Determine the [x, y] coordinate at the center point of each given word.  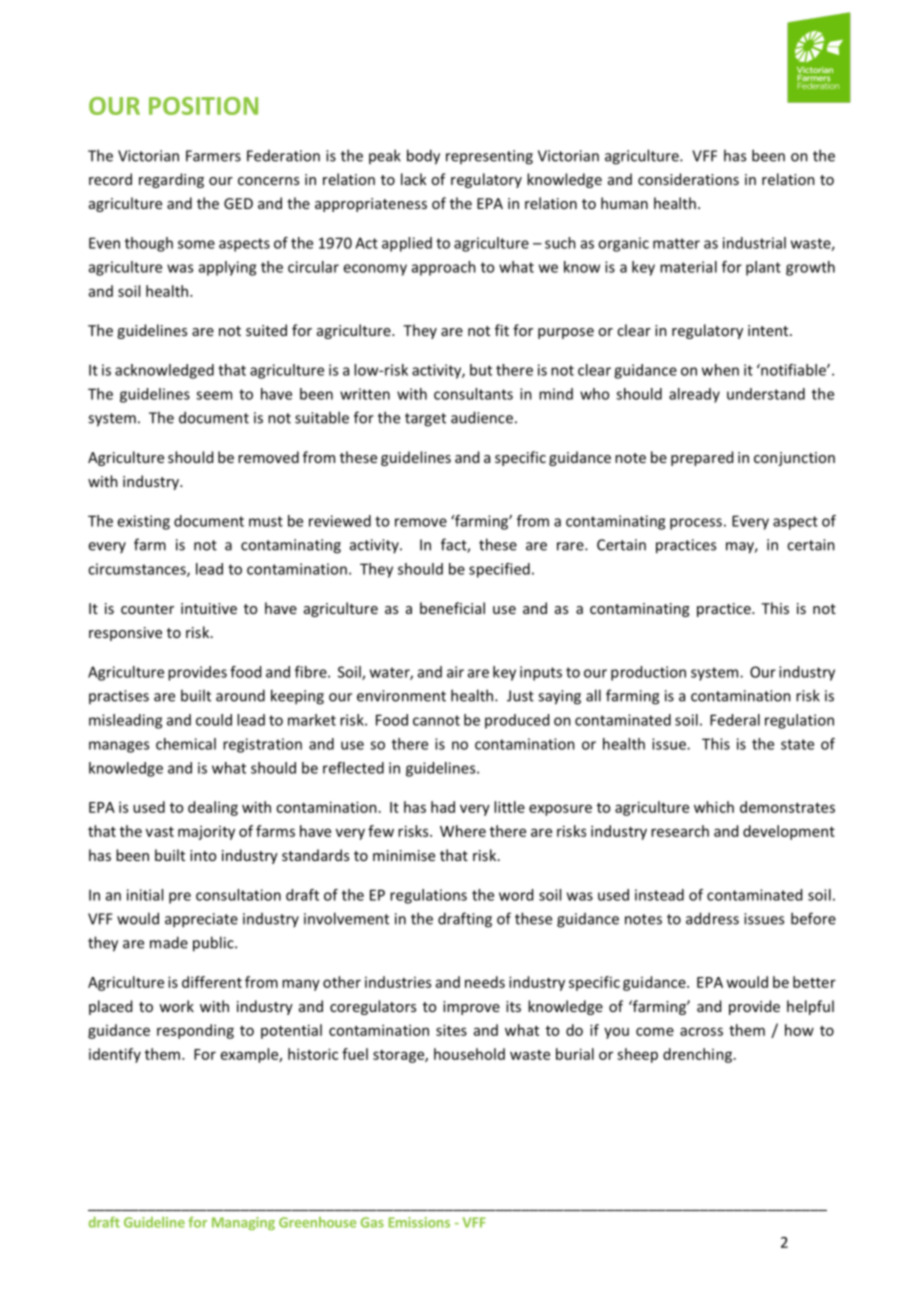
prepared [702, 458]
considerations [688, 179]
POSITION [203, 106]
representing [489, 157]
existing [143, 522]
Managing [243, 1223]
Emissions [419, 1222]
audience [482, 417]
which [714, 807]
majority [206, 833]
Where [463, 831]
